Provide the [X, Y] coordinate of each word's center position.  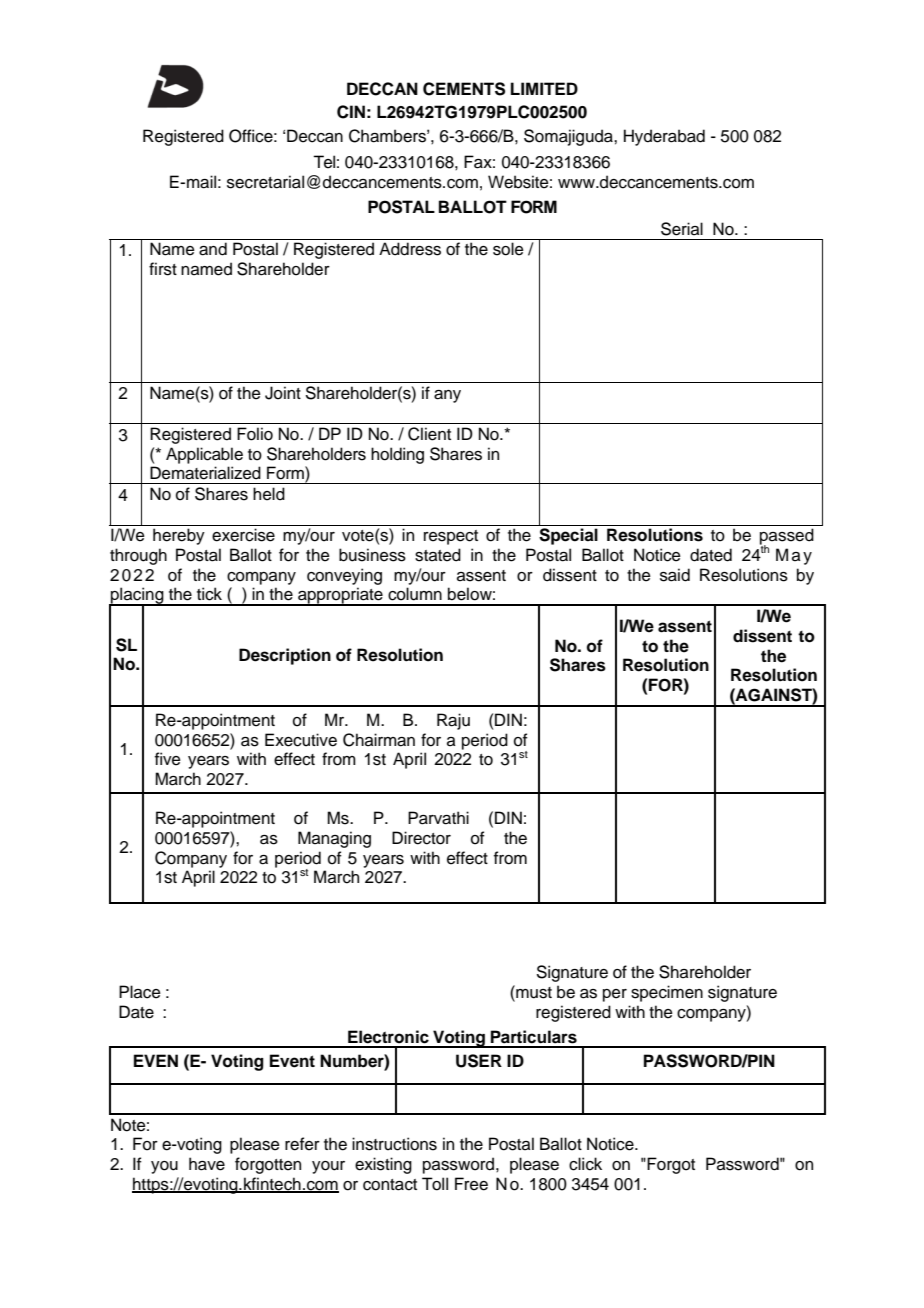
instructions [394, 1144]
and [213, 249]
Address [410, 249]
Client [429, 434]
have [207, 1164]
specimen [667, 993]
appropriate [340, 596]
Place [140, 992]
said [675, 575]
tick [209, 594]
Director [421, 838]
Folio [255, 434]
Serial [682, 229]
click [585, 1164]
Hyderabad [664, 137]
